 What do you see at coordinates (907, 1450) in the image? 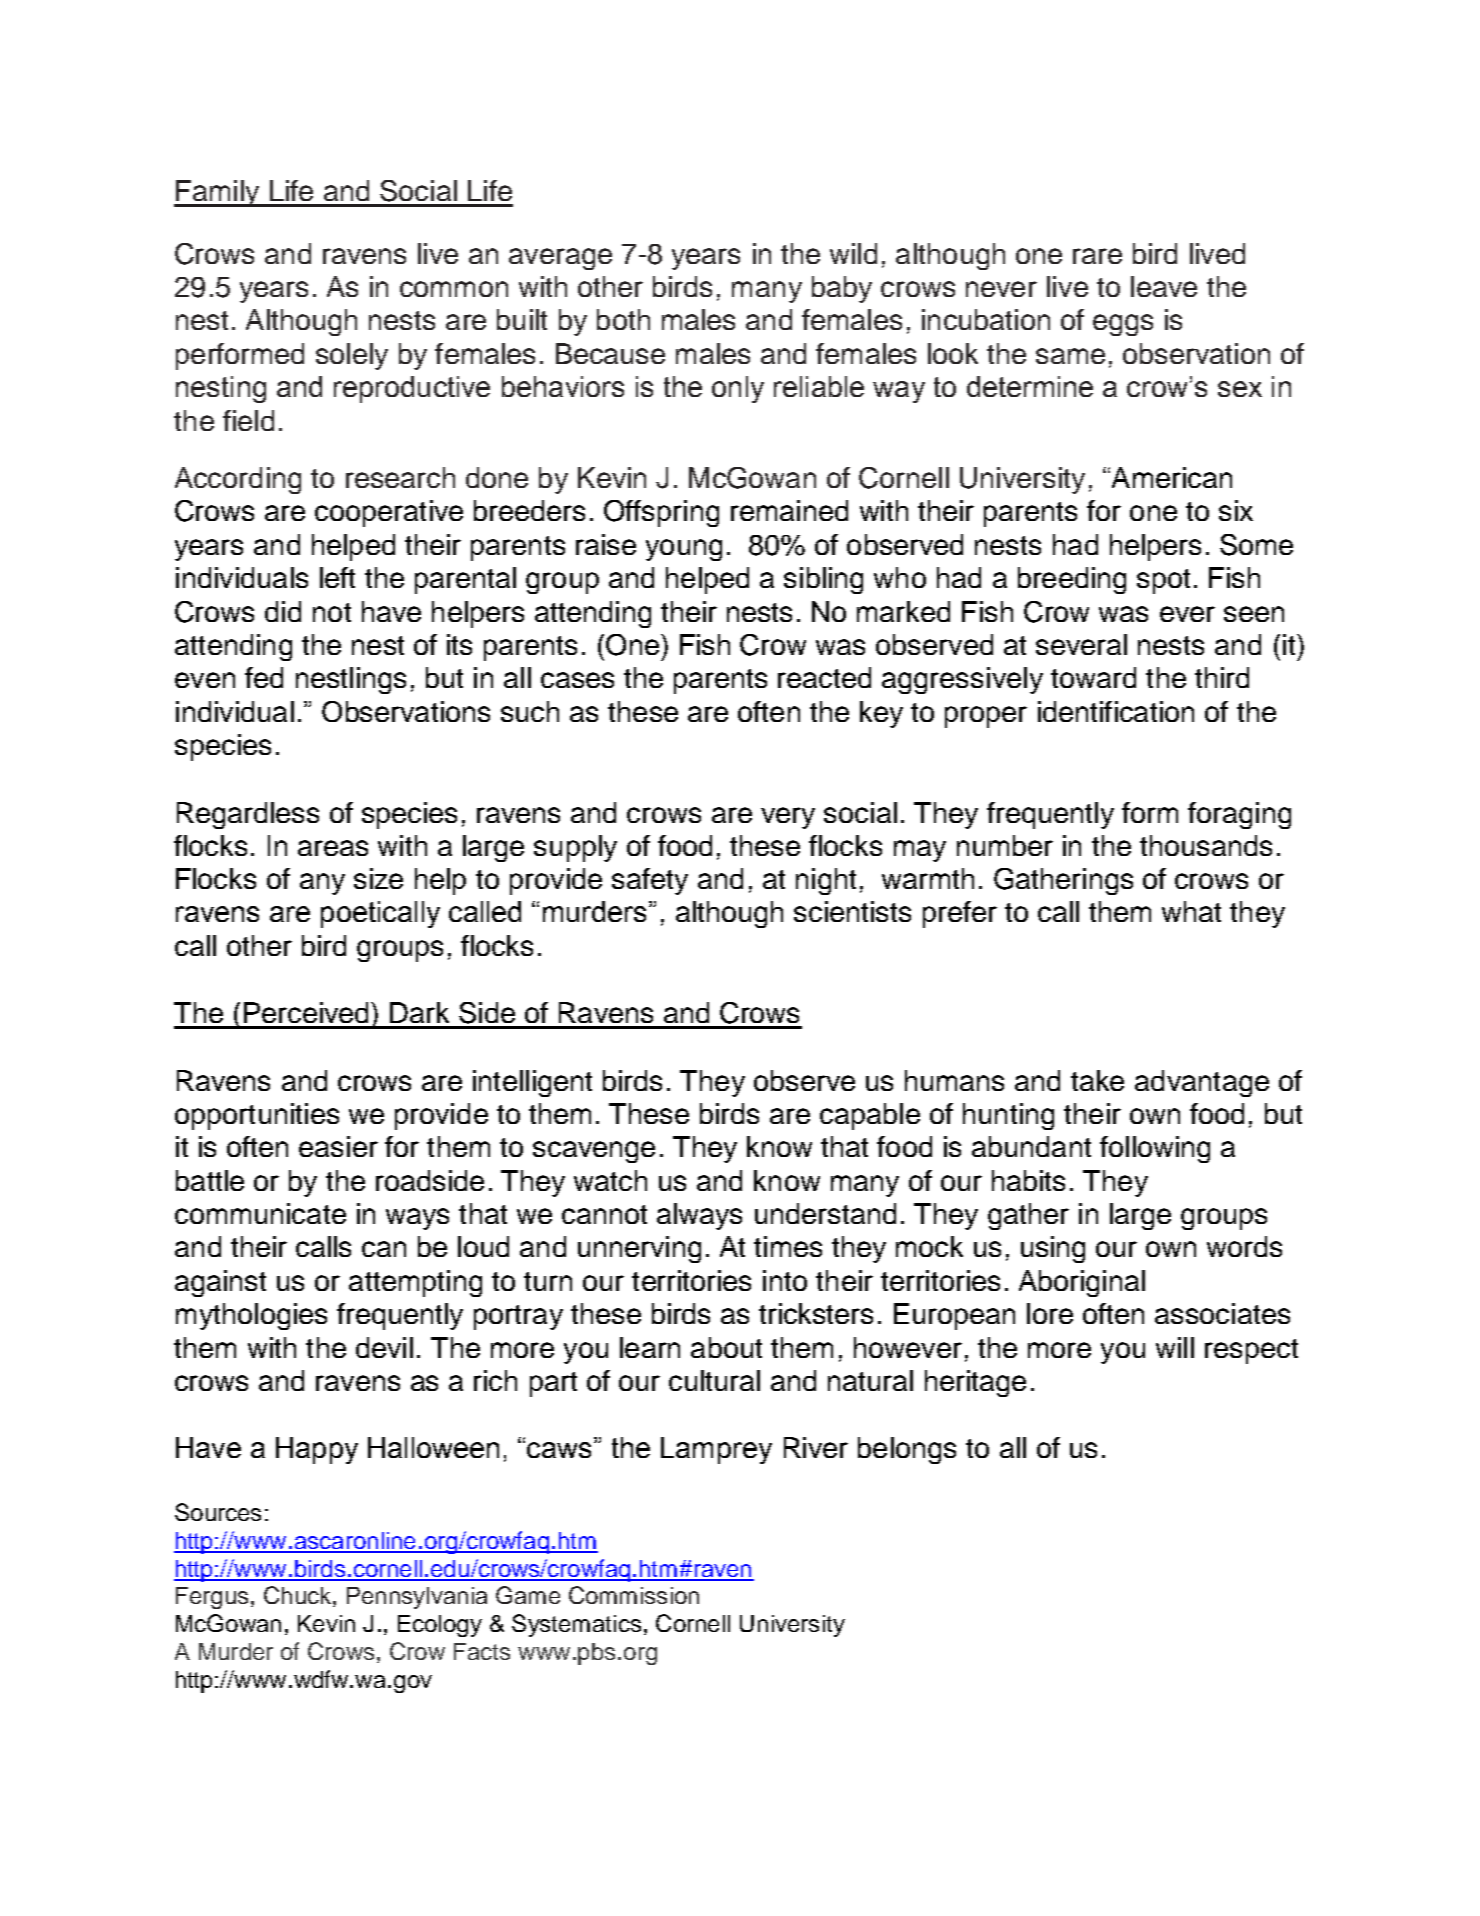
I see `belongs` at bounding box center [907, 1450].
